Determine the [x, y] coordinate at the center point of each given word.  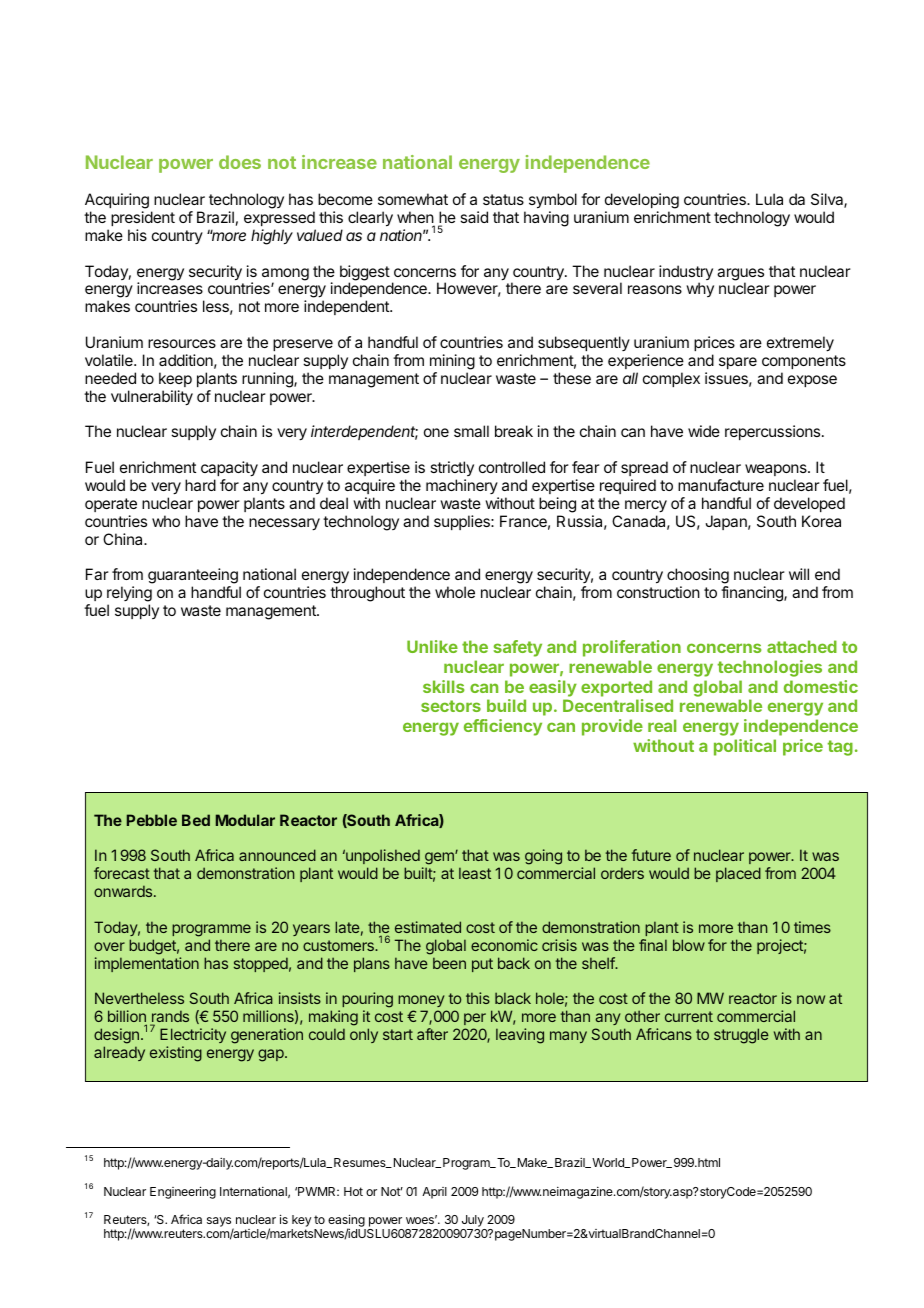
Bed [196, 820]
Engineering [183, 1192]
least [475, 873]
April [434, 1193]
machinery [462, 486]
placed [738, 874]
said [474, 217]
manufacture [721, 485]
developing [642, 202]
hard [200, 485]
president [143, 218]
